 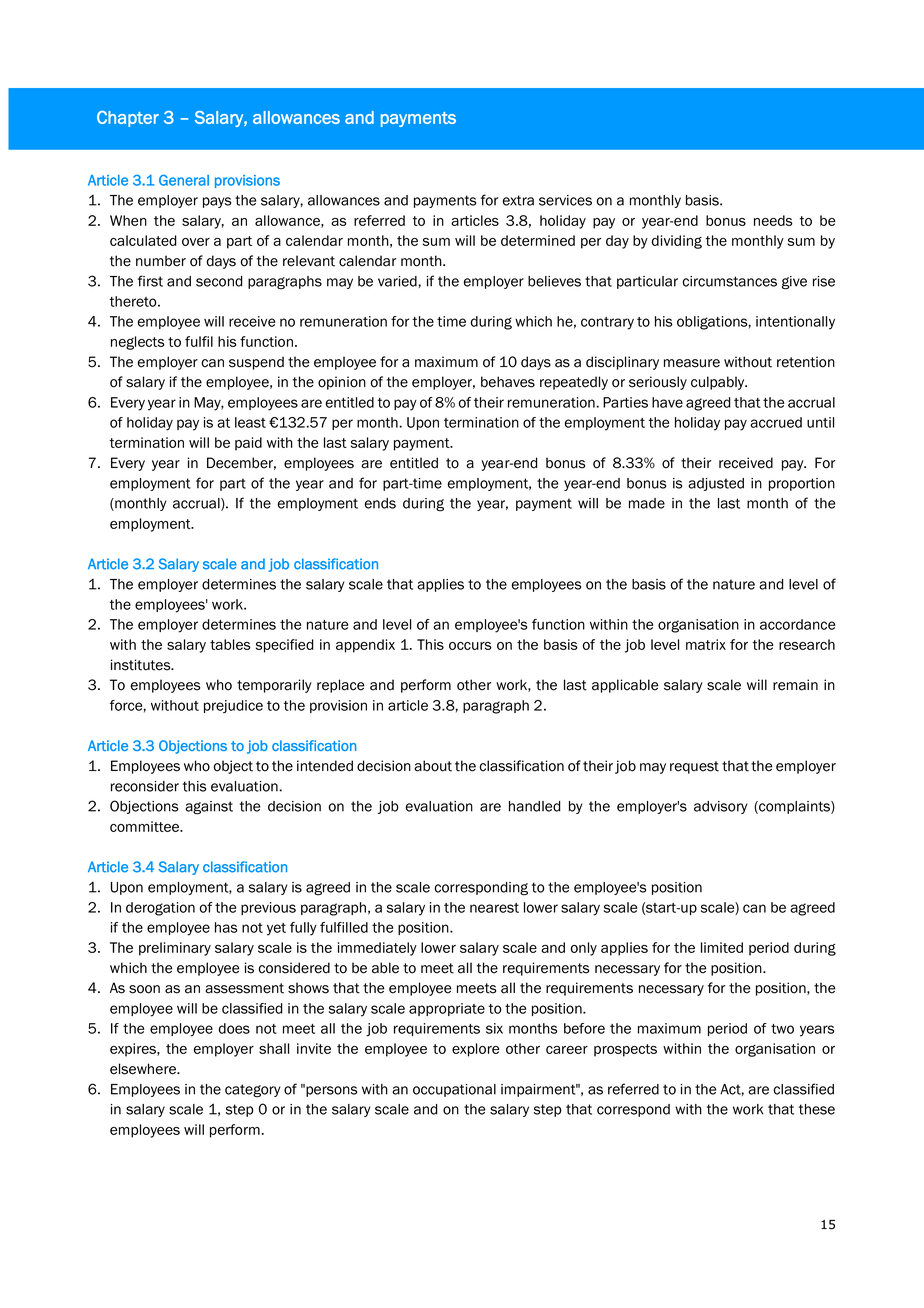 I want to click on needs, so click(x=773, y=220).
